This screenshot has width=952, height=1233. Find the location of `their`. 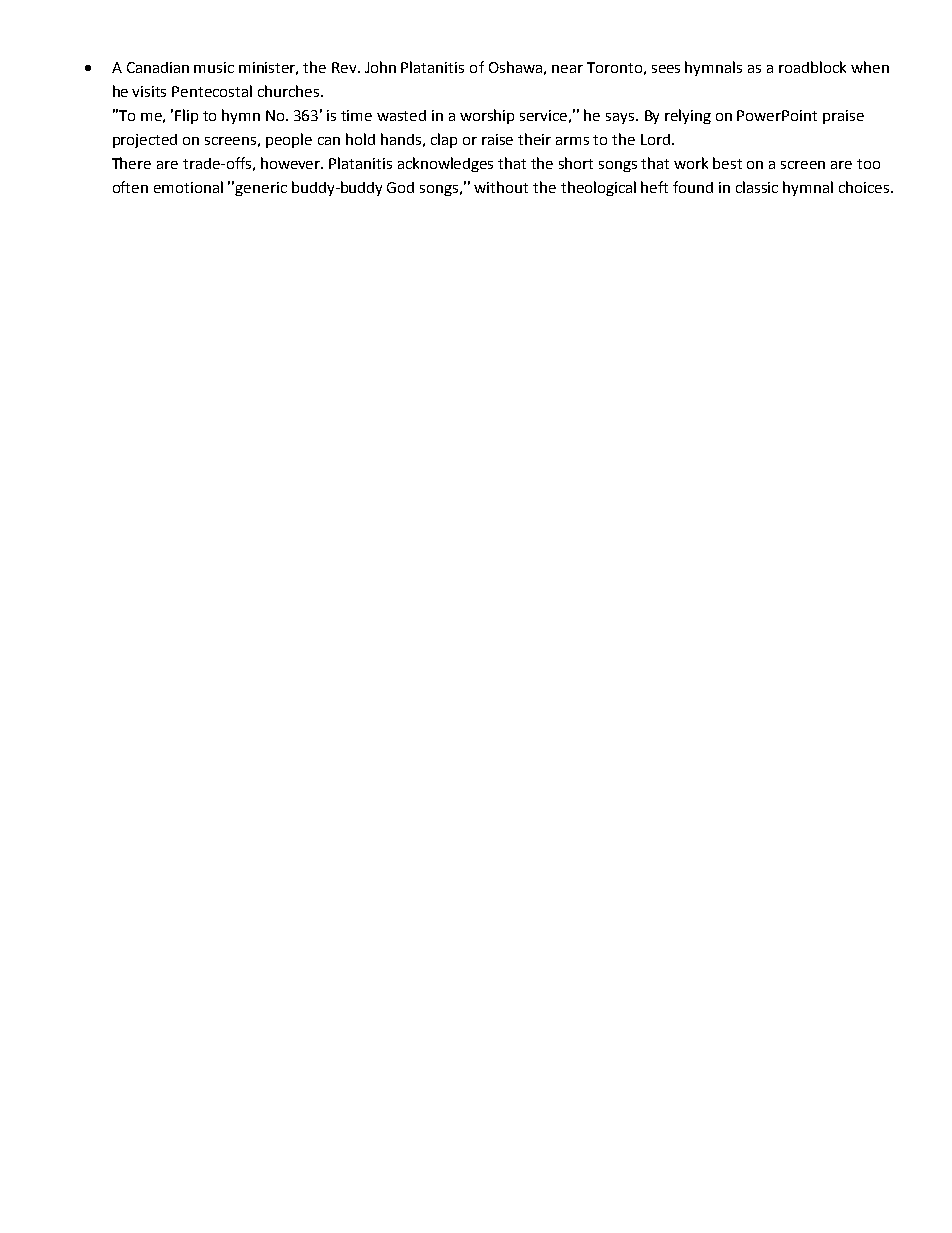

their is located at coordinates (534, 139).
